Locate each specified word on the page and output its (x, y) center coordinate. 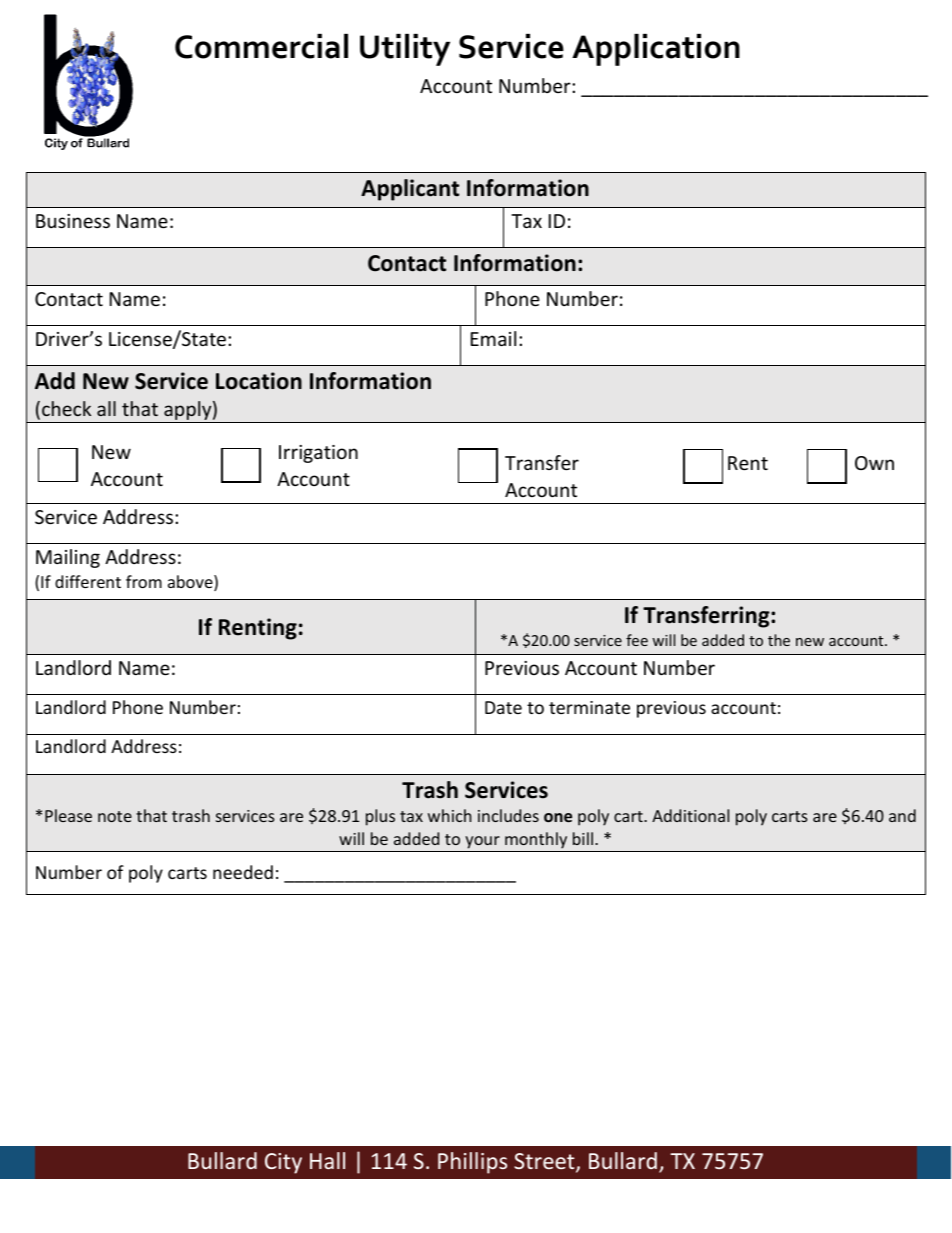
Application (656, 50)
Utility (405, 50)
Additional (690, 815)
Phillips (472, 1163)
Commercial (261, 46)
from (144, 581)
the (779, 640)
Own (874, 463)
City (283, 1163)
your (482, 844)
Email (493, 338)
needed (243, 872)
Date (503, 707)
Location (259, 381)
